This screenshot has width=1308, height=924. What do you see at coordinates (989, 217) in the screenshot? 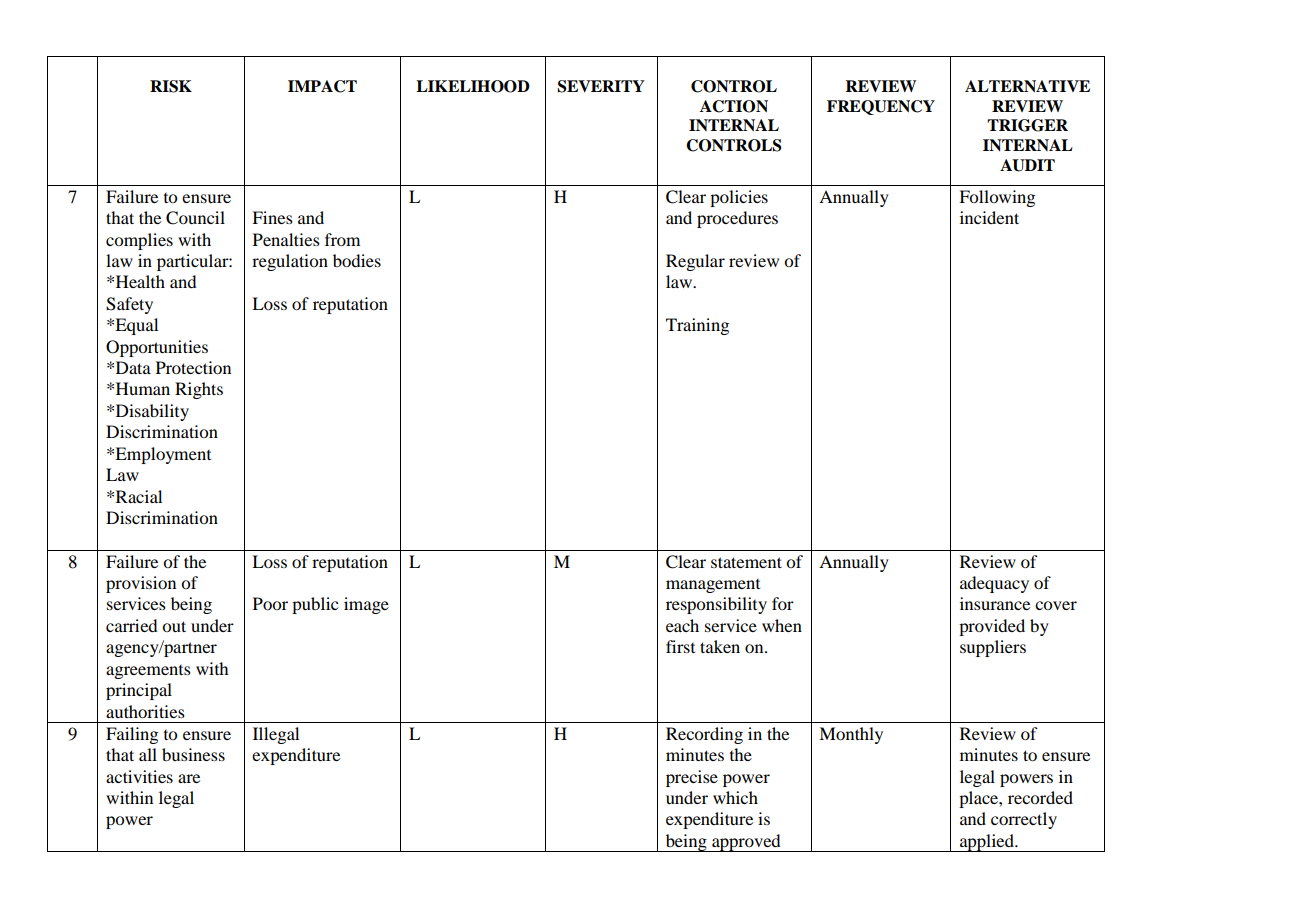
I see `incident` at bounding box center [989, 217].
